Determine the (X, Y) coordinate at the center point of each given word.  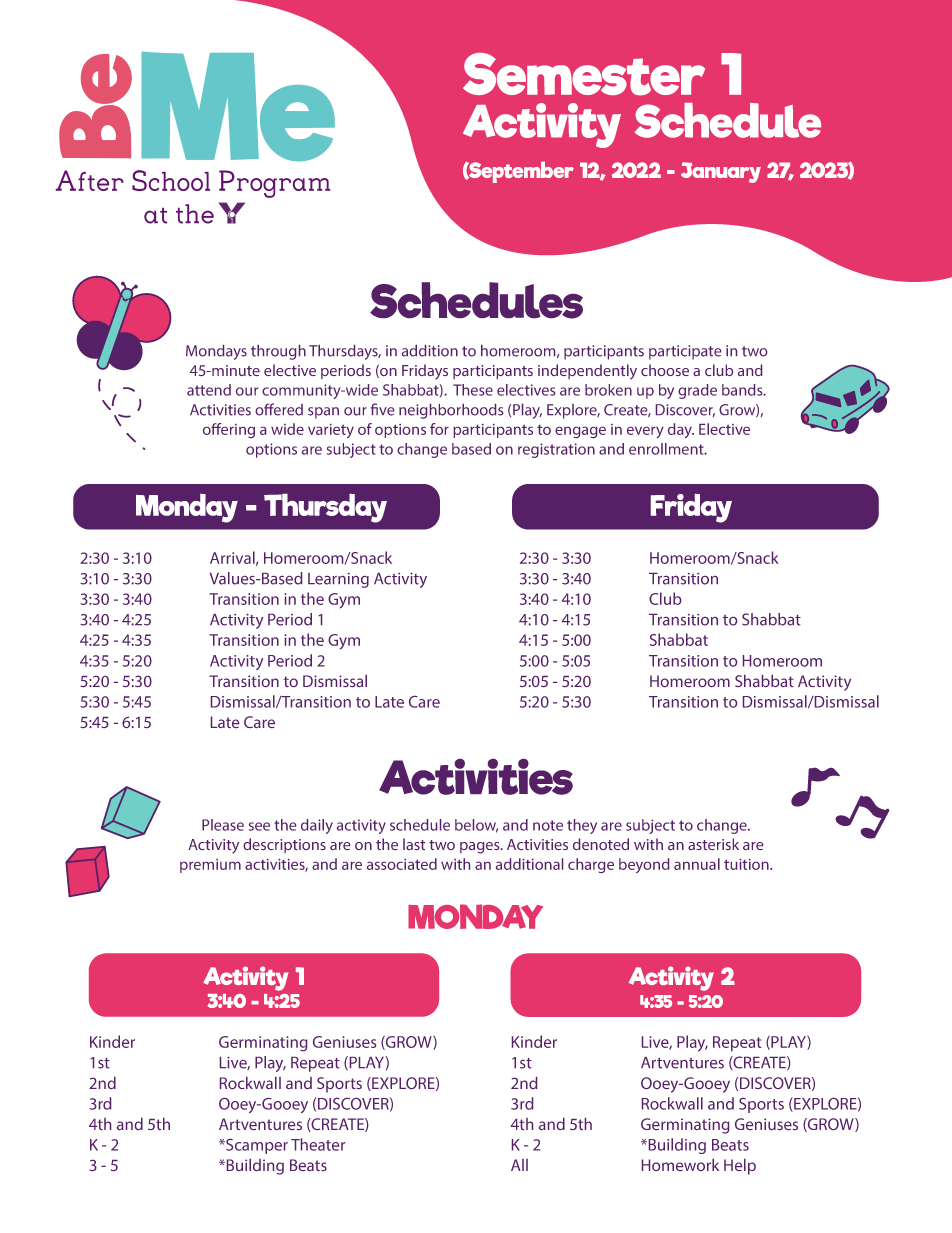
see (259, 826)
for (439, 429)
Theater (318, 1144)
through (278, 352)
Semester (584, 74)
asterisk (713, 844)
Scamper (256, 1146)
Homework (680, 1165)
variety (331, 431)
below (476, 826)
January (721, 172)
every (645, 432)
